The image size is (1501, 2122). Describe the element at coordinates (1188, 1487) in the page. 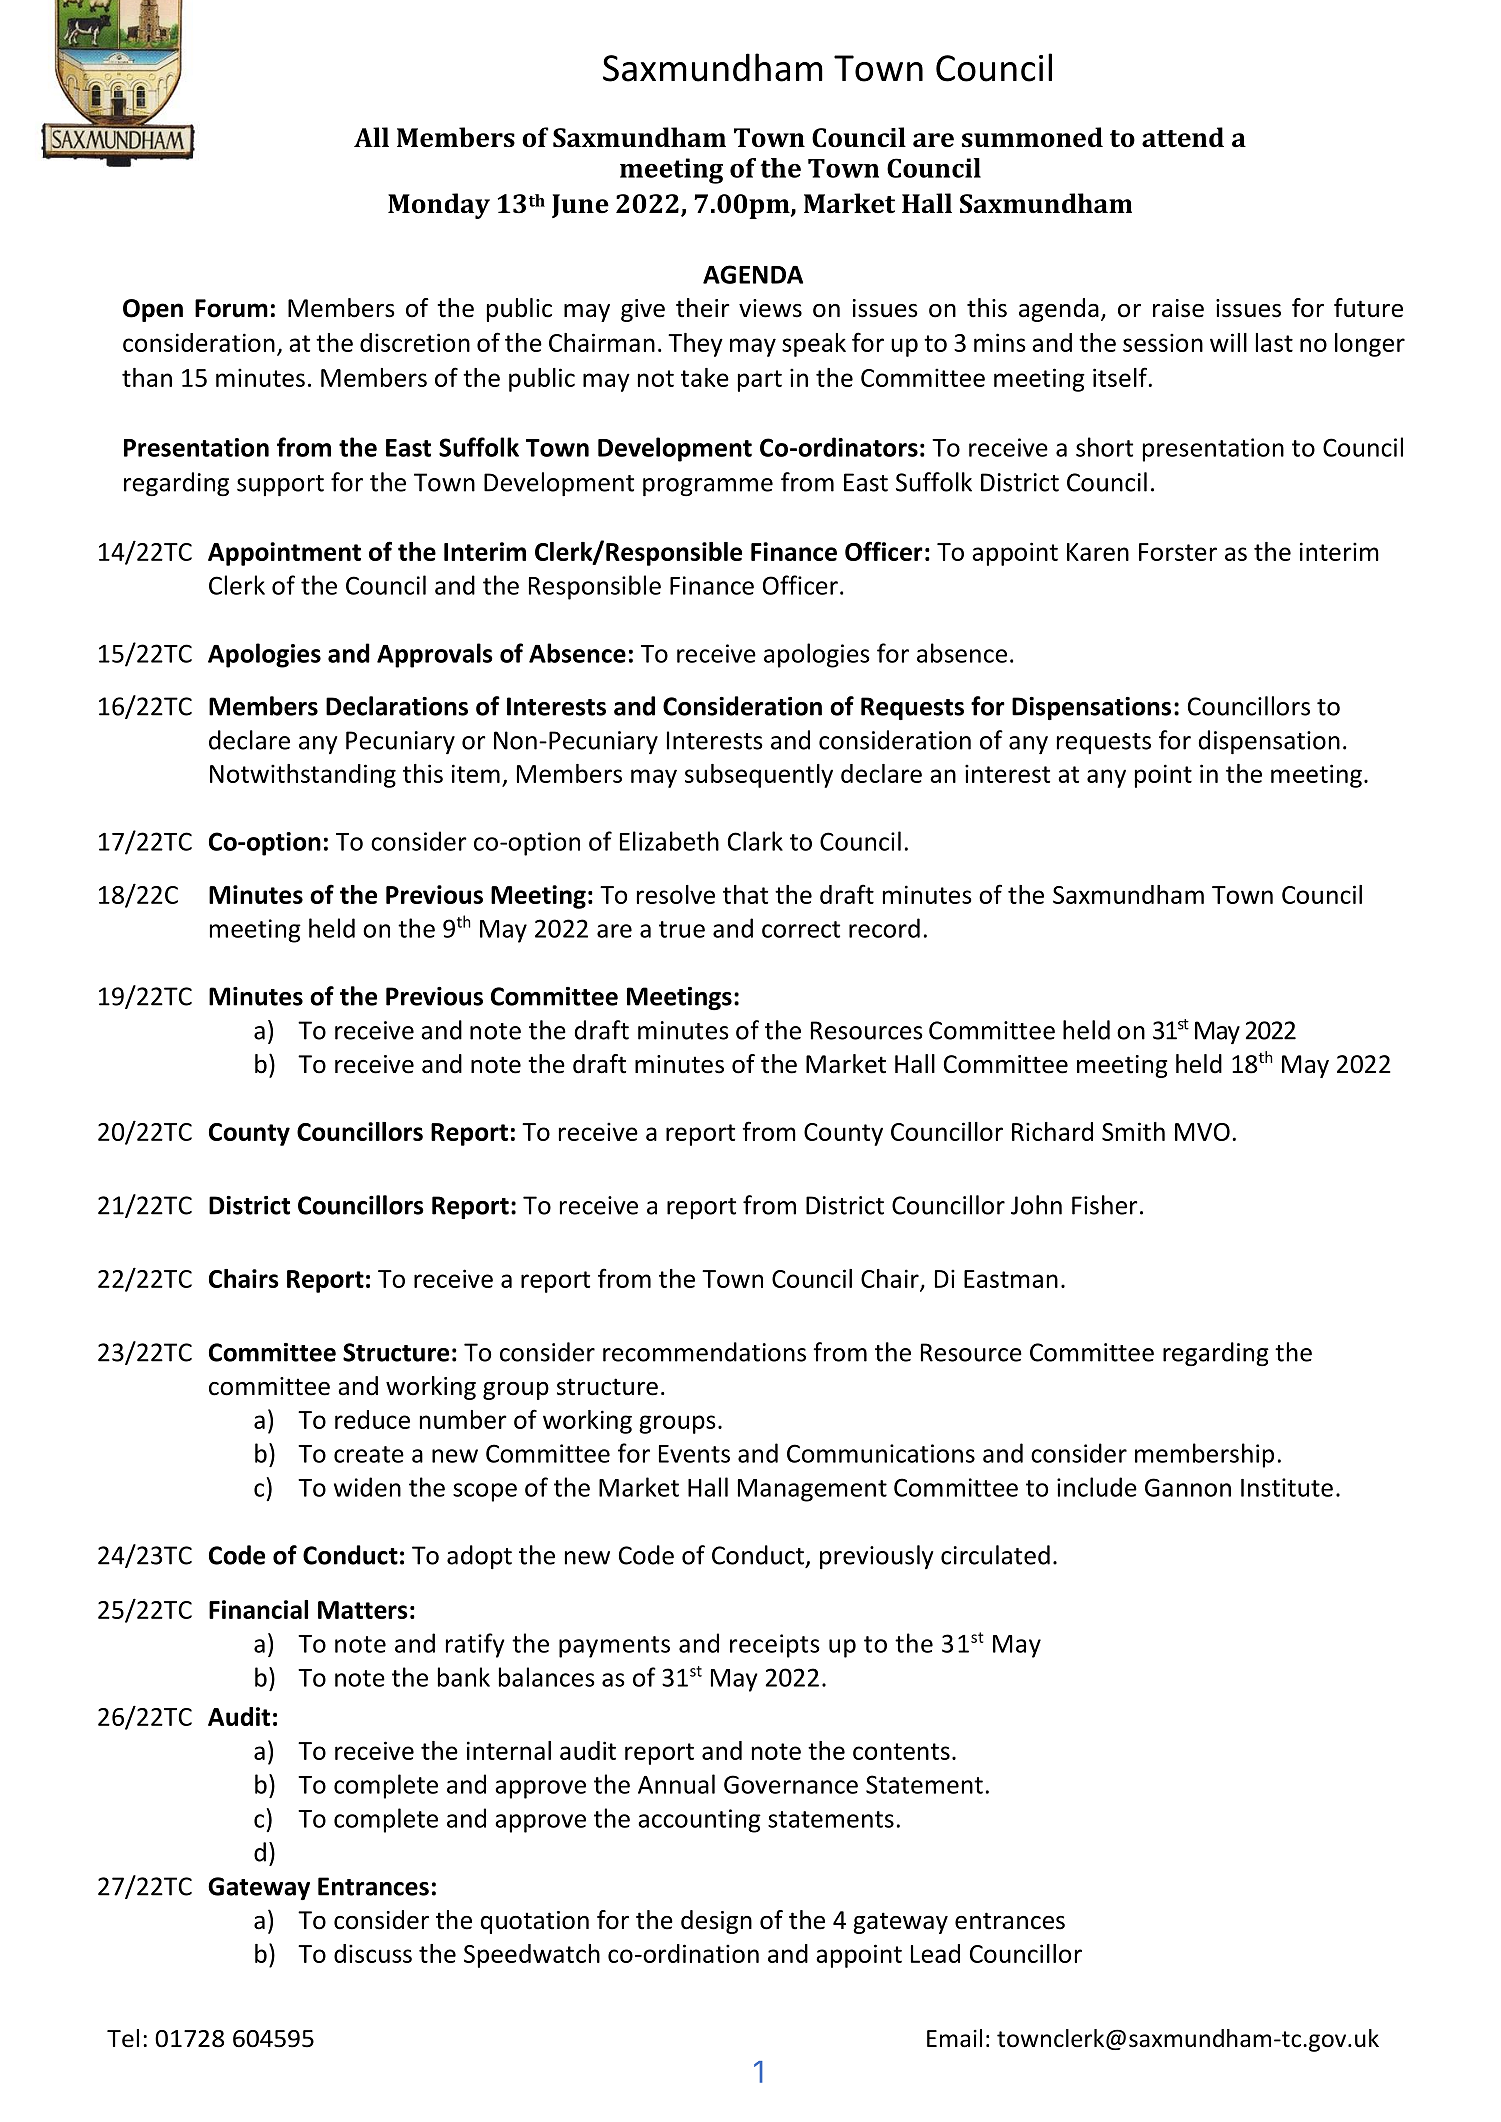

I see `Gannon` at that location.
